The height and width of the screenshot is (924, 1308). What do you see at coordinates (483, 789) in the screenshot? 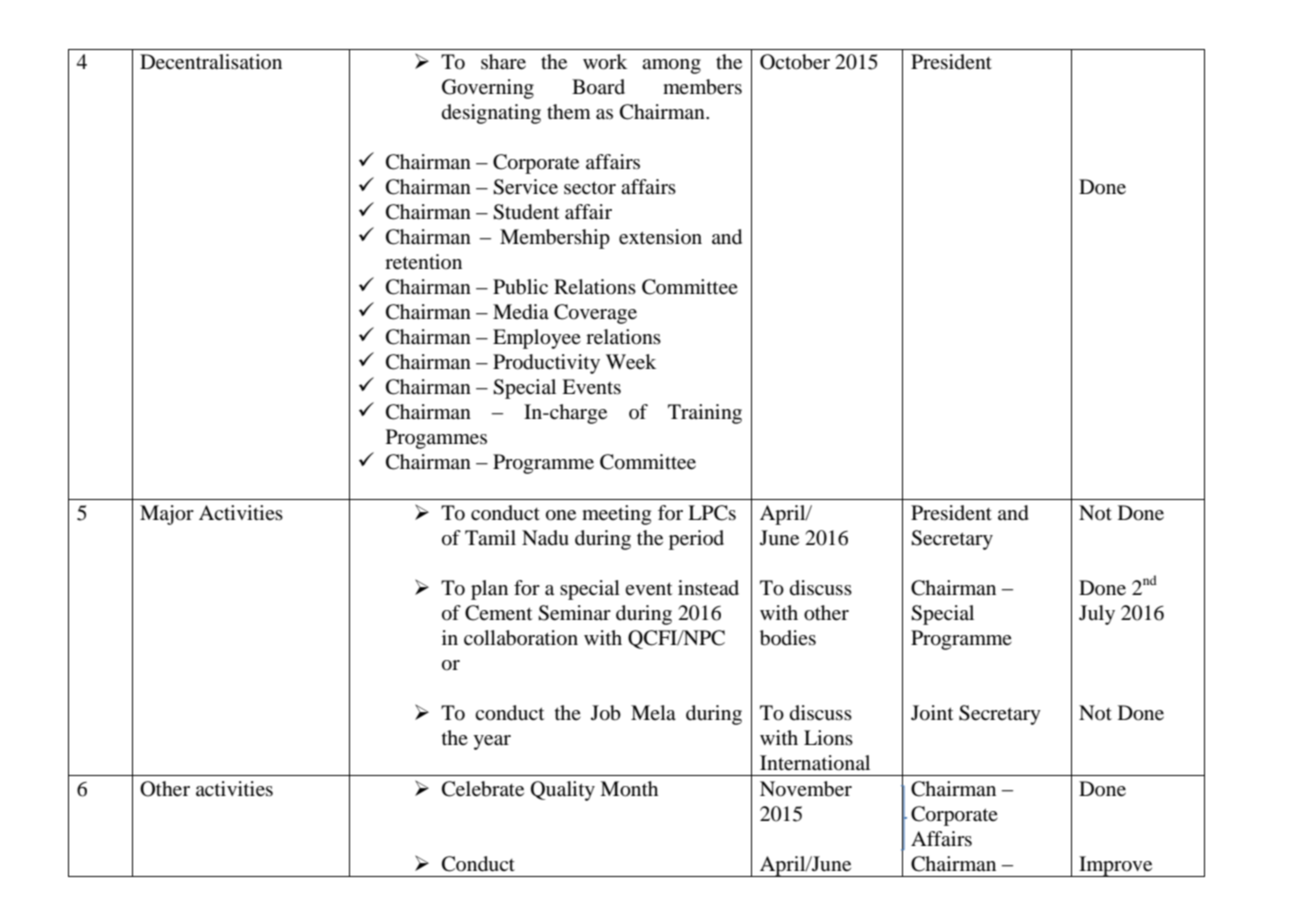
I see `Celebrate` at bounding box center [483, 789].
